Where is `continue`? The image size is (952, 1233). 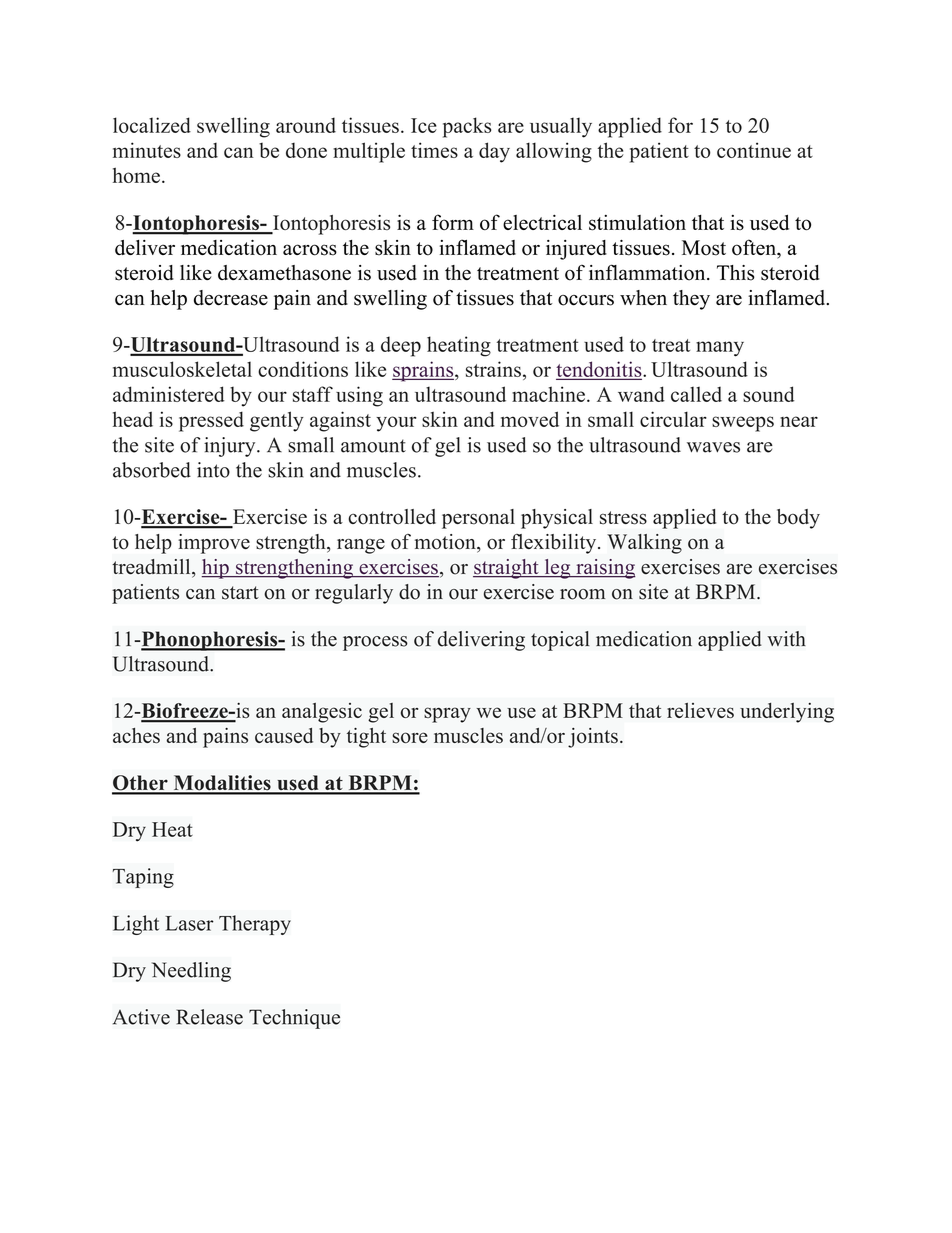 continue is located at coordinates (754, 150).
